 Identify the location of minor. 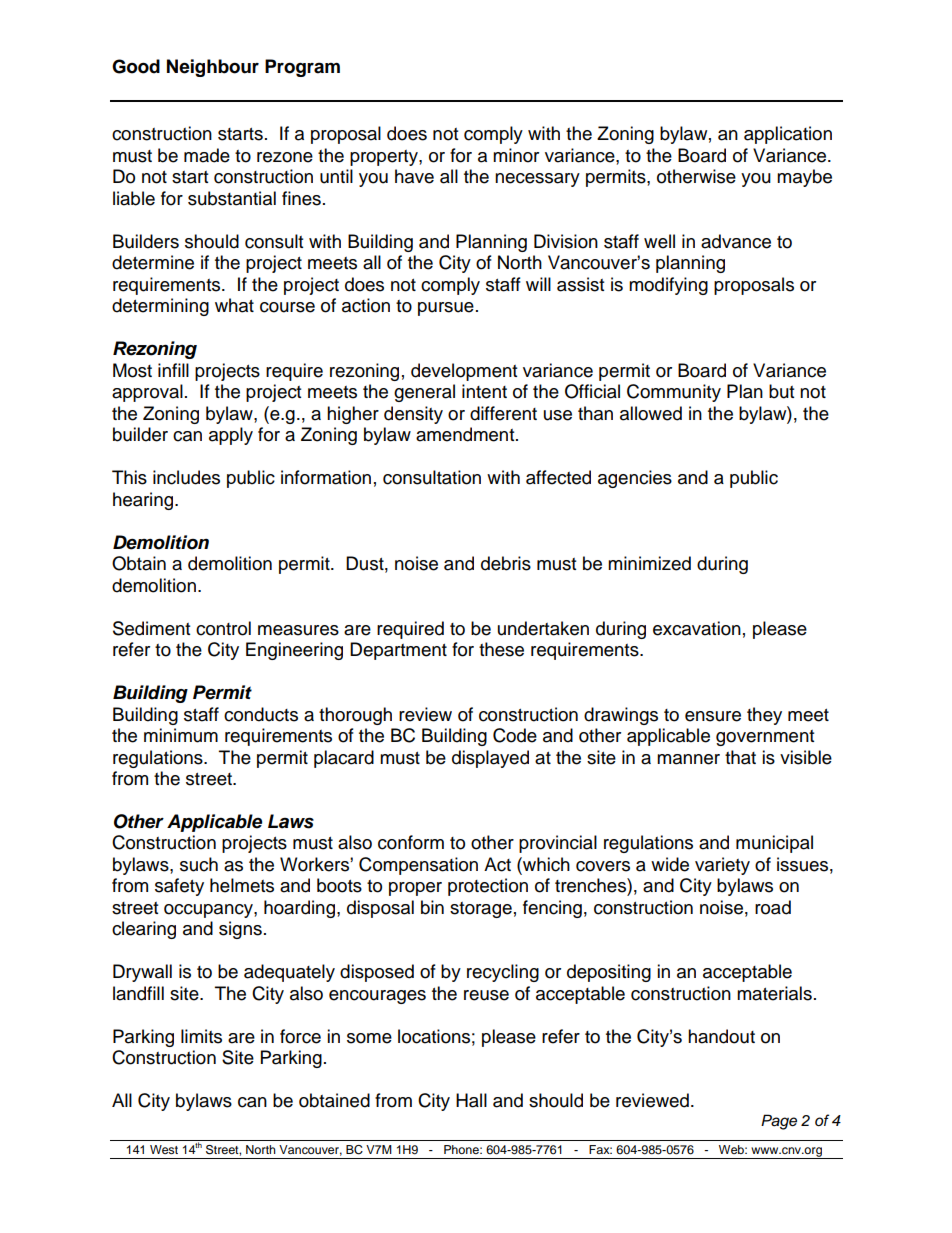
(516, 155).
